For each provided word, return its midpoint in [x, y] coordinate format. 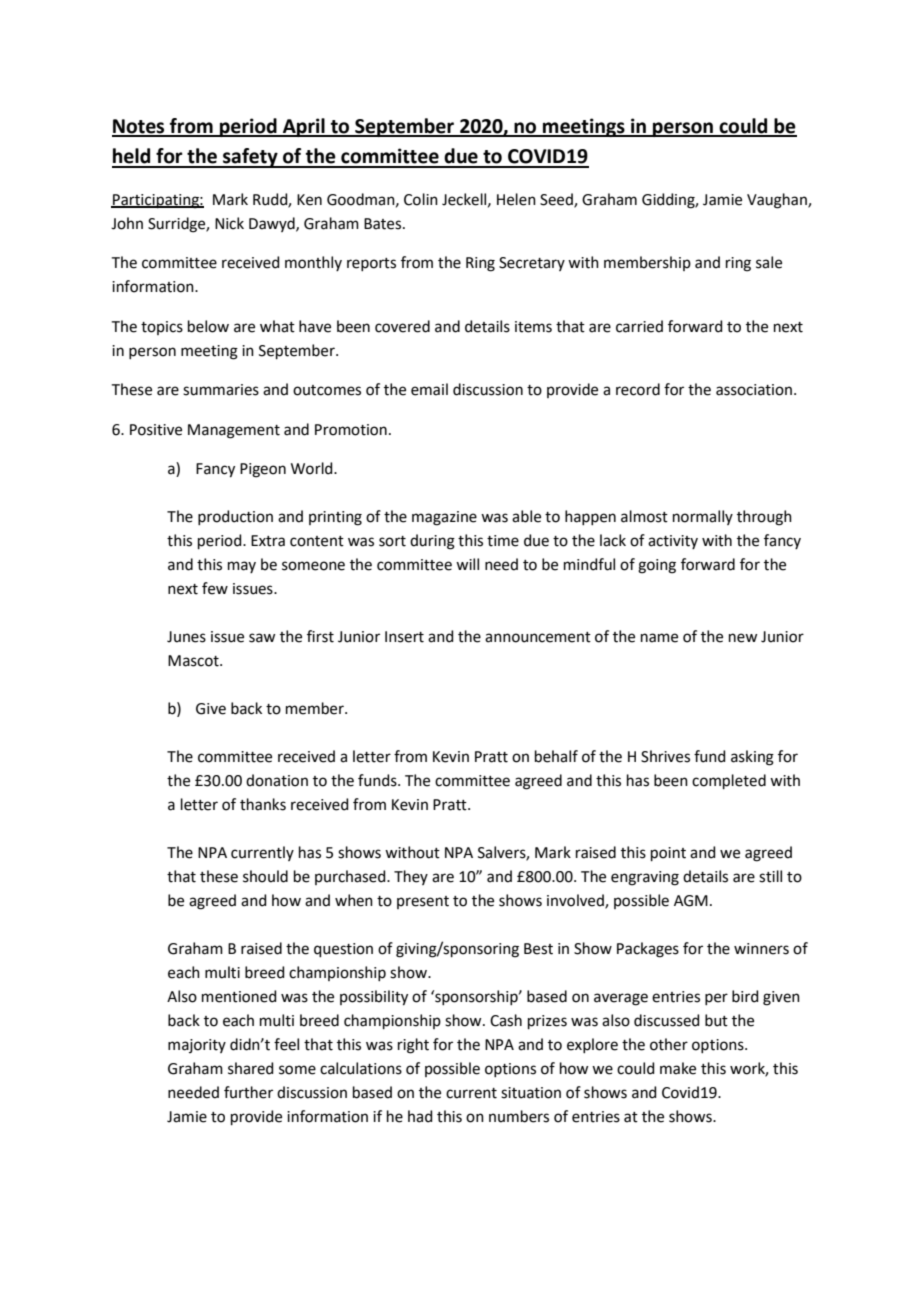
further [248, 1092]
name [659, 638]
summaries [221, 390]
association [754, 390]
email [429, 389]
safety [250, 158]
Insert [404, 637]
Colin [421, 199]
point [668, 854]
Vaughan [778, 201]
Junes [186, 637]
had [420, 1116]
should [265, 876]
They [411, 877]
